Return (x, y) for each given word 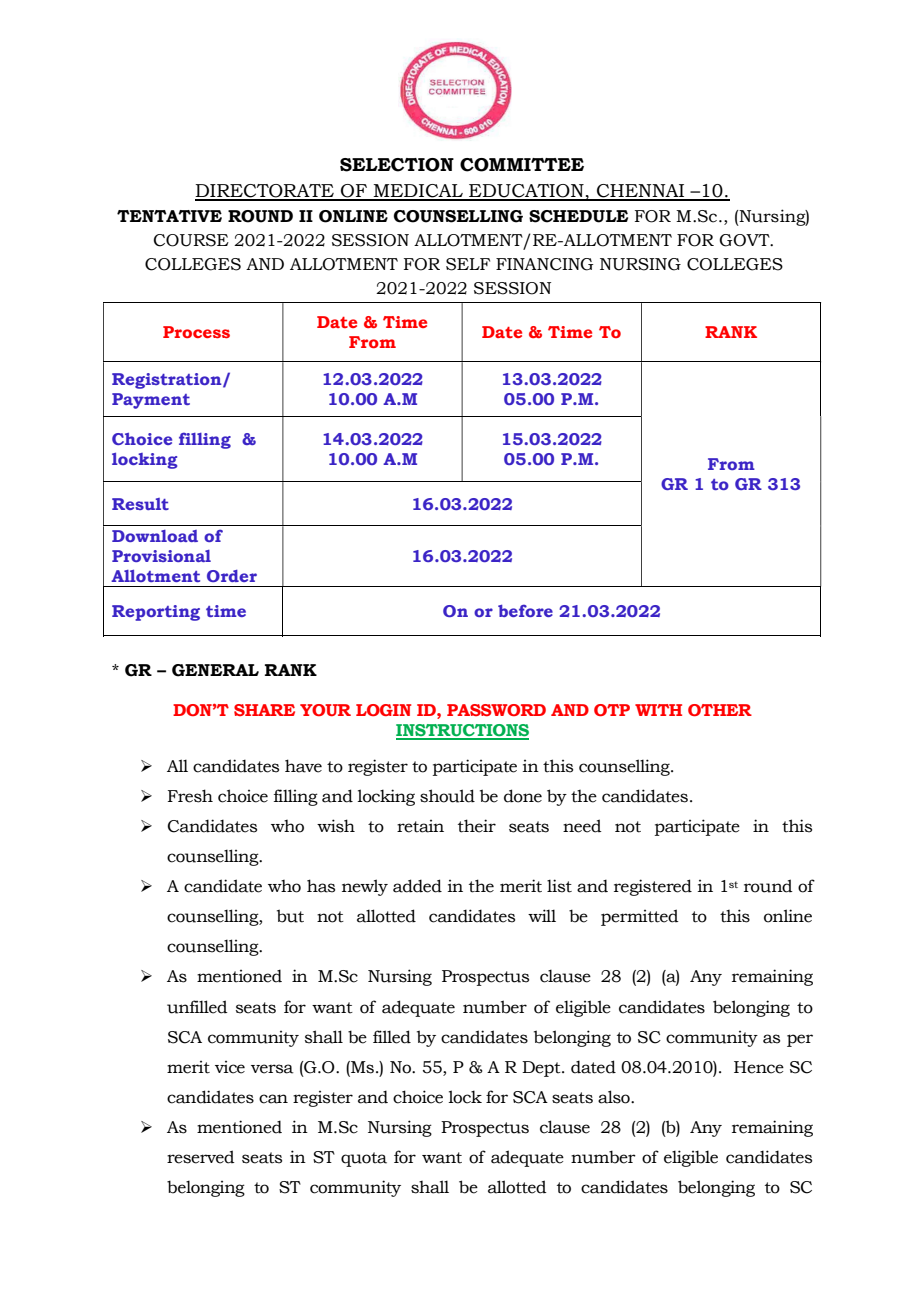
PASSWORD (496, 710)
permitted (640, 917)
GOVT (745, 240)
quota (364, 1159)
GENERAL (215, 670)
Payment (151, 401)
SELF (468, 264)
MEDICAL (418, 192)
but (290, 916)
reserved (201, 1157)
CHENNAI (641, 192)
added (417, 886)
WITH (658, 710)
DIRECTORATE (265, 192)
